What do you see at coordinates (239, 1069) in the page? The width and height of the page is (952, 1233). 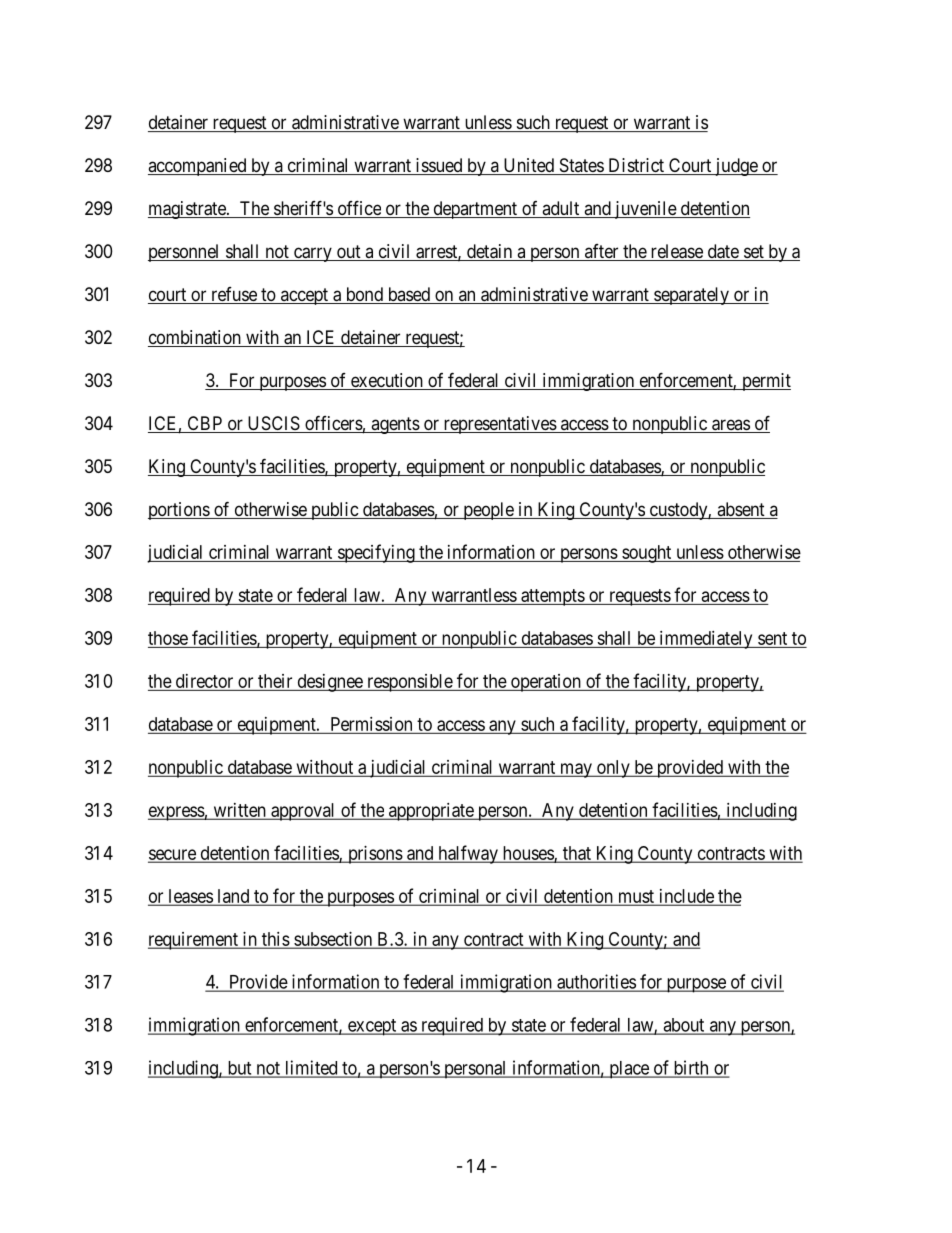 I see `but` at bounding box center [239, 1069].
